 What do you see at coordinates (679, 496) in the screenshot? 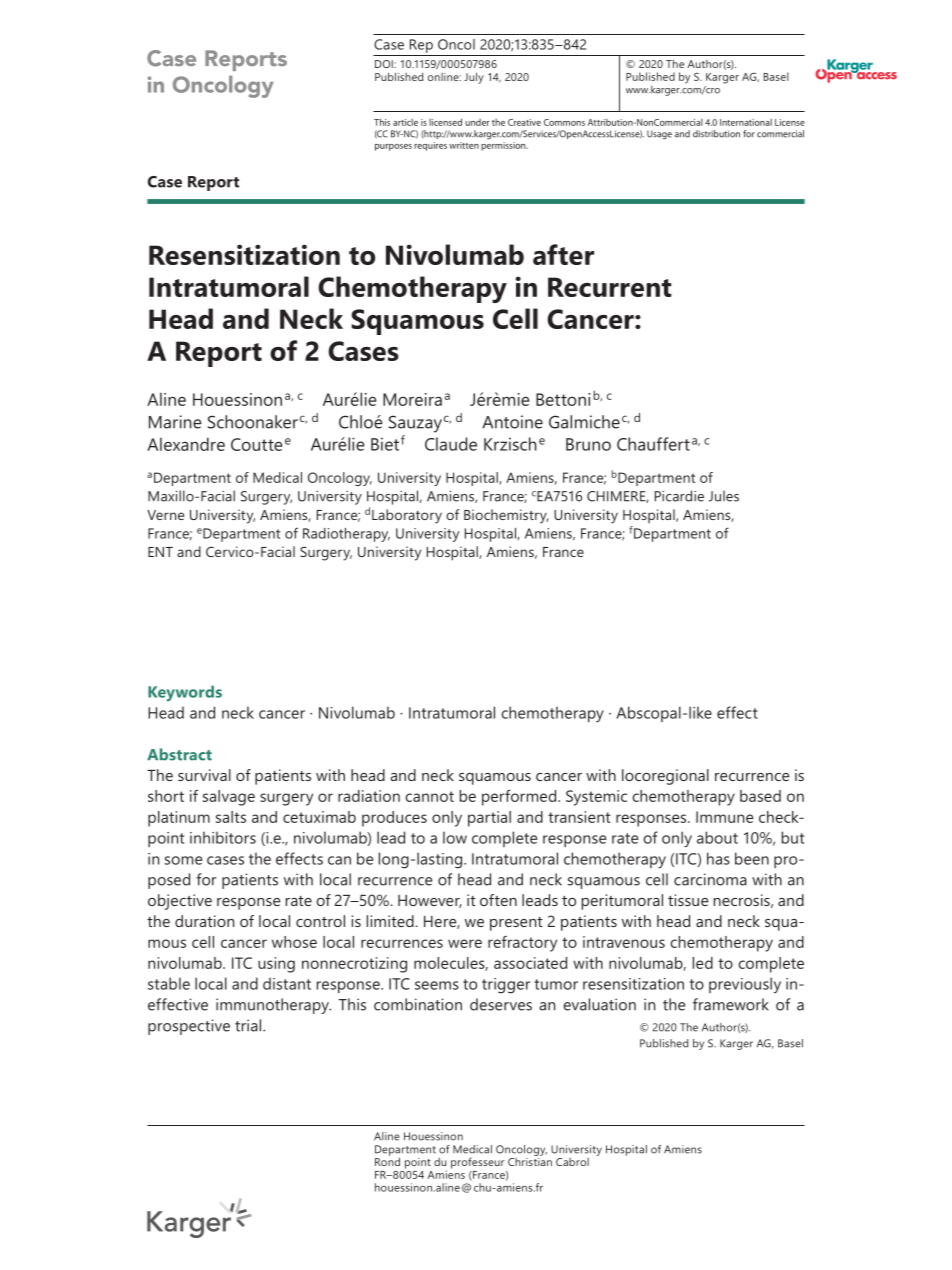
I see `Picardie` at bounding box center [679, 496].
